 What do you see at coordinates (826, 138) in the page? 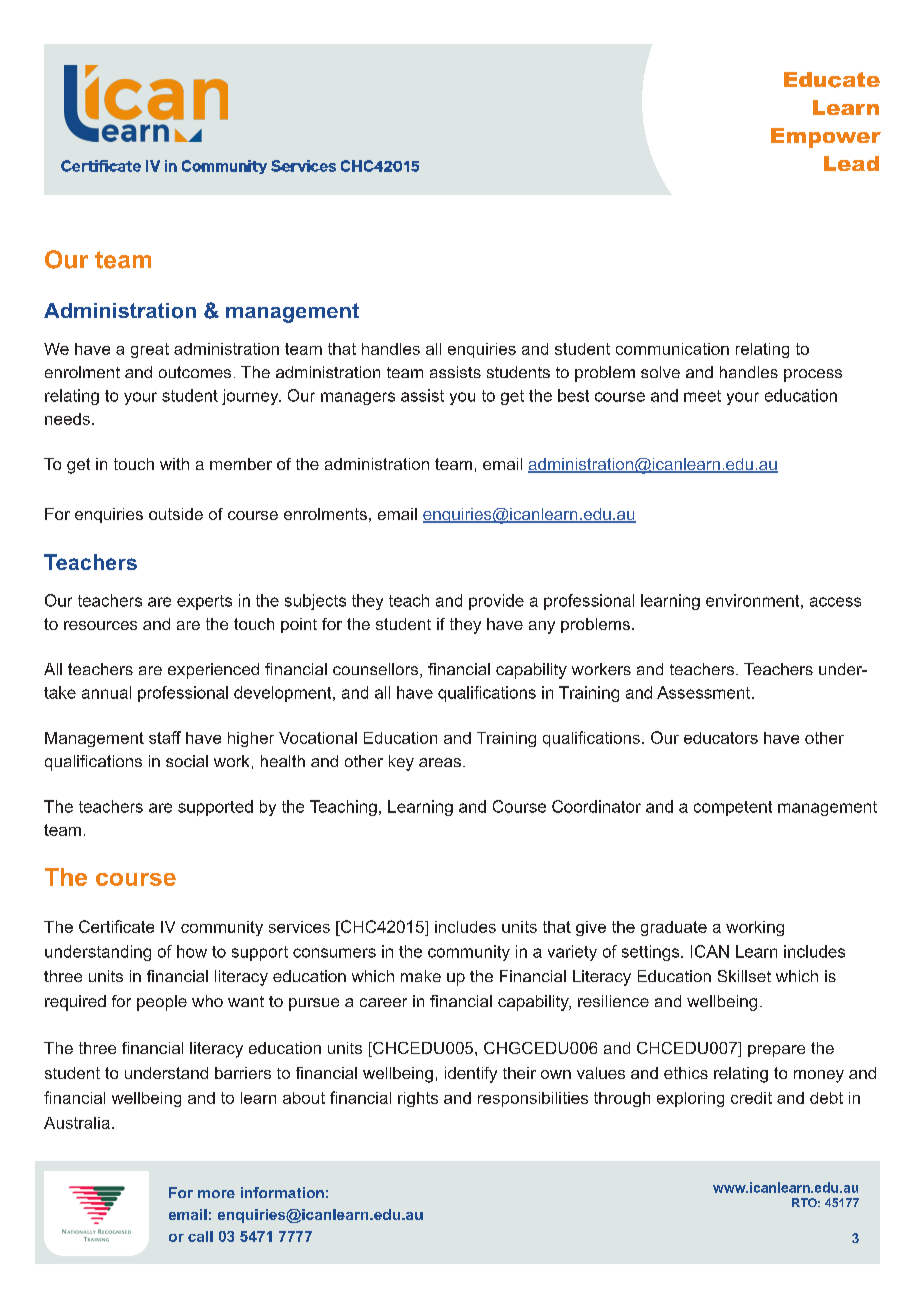
I see `Empower` at bounding box center [826, 138].
